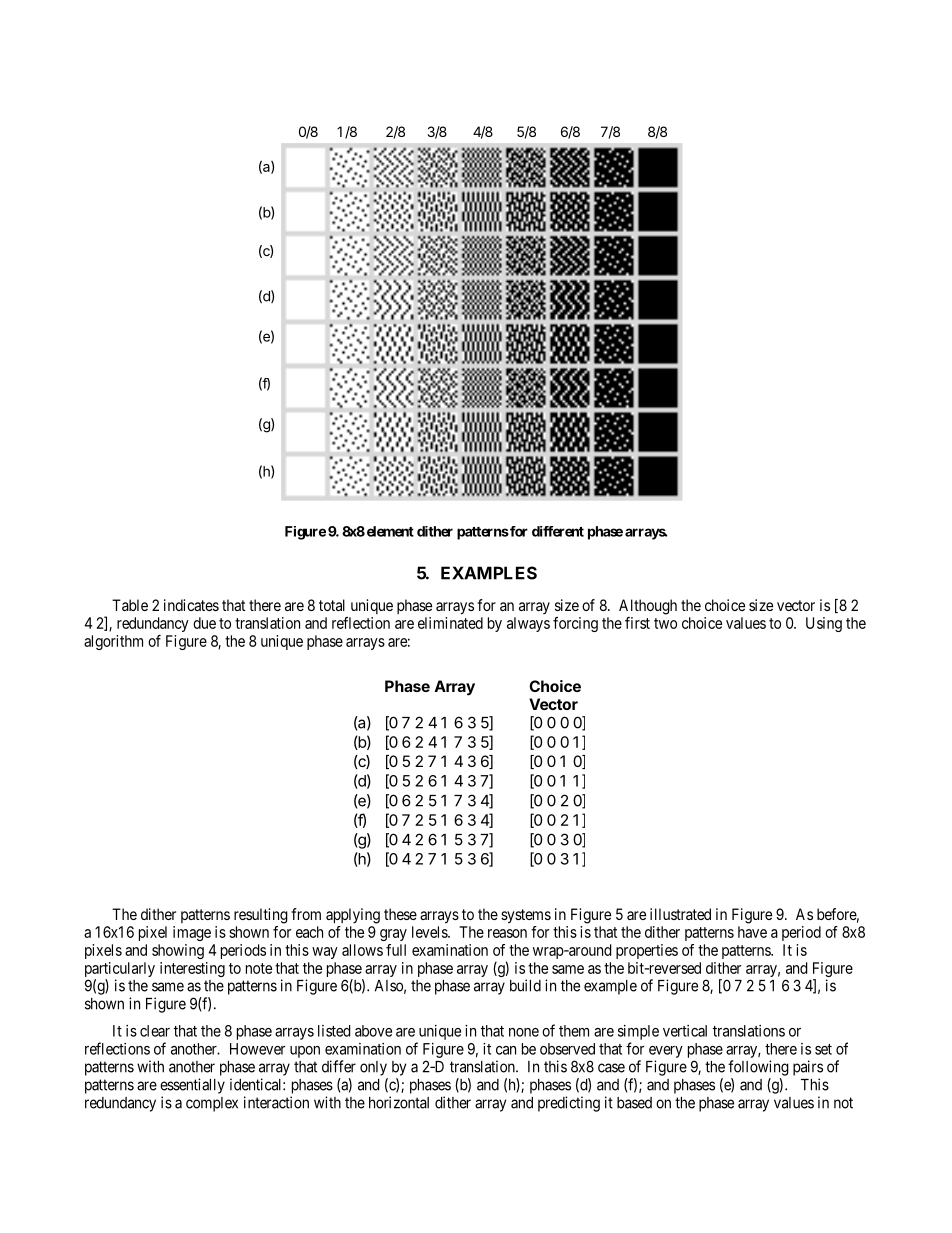 This image has width=952, height=1233. What do you see at coordinates (752, 932) in the image?
I see `have` at bounding box center [752, 932].
